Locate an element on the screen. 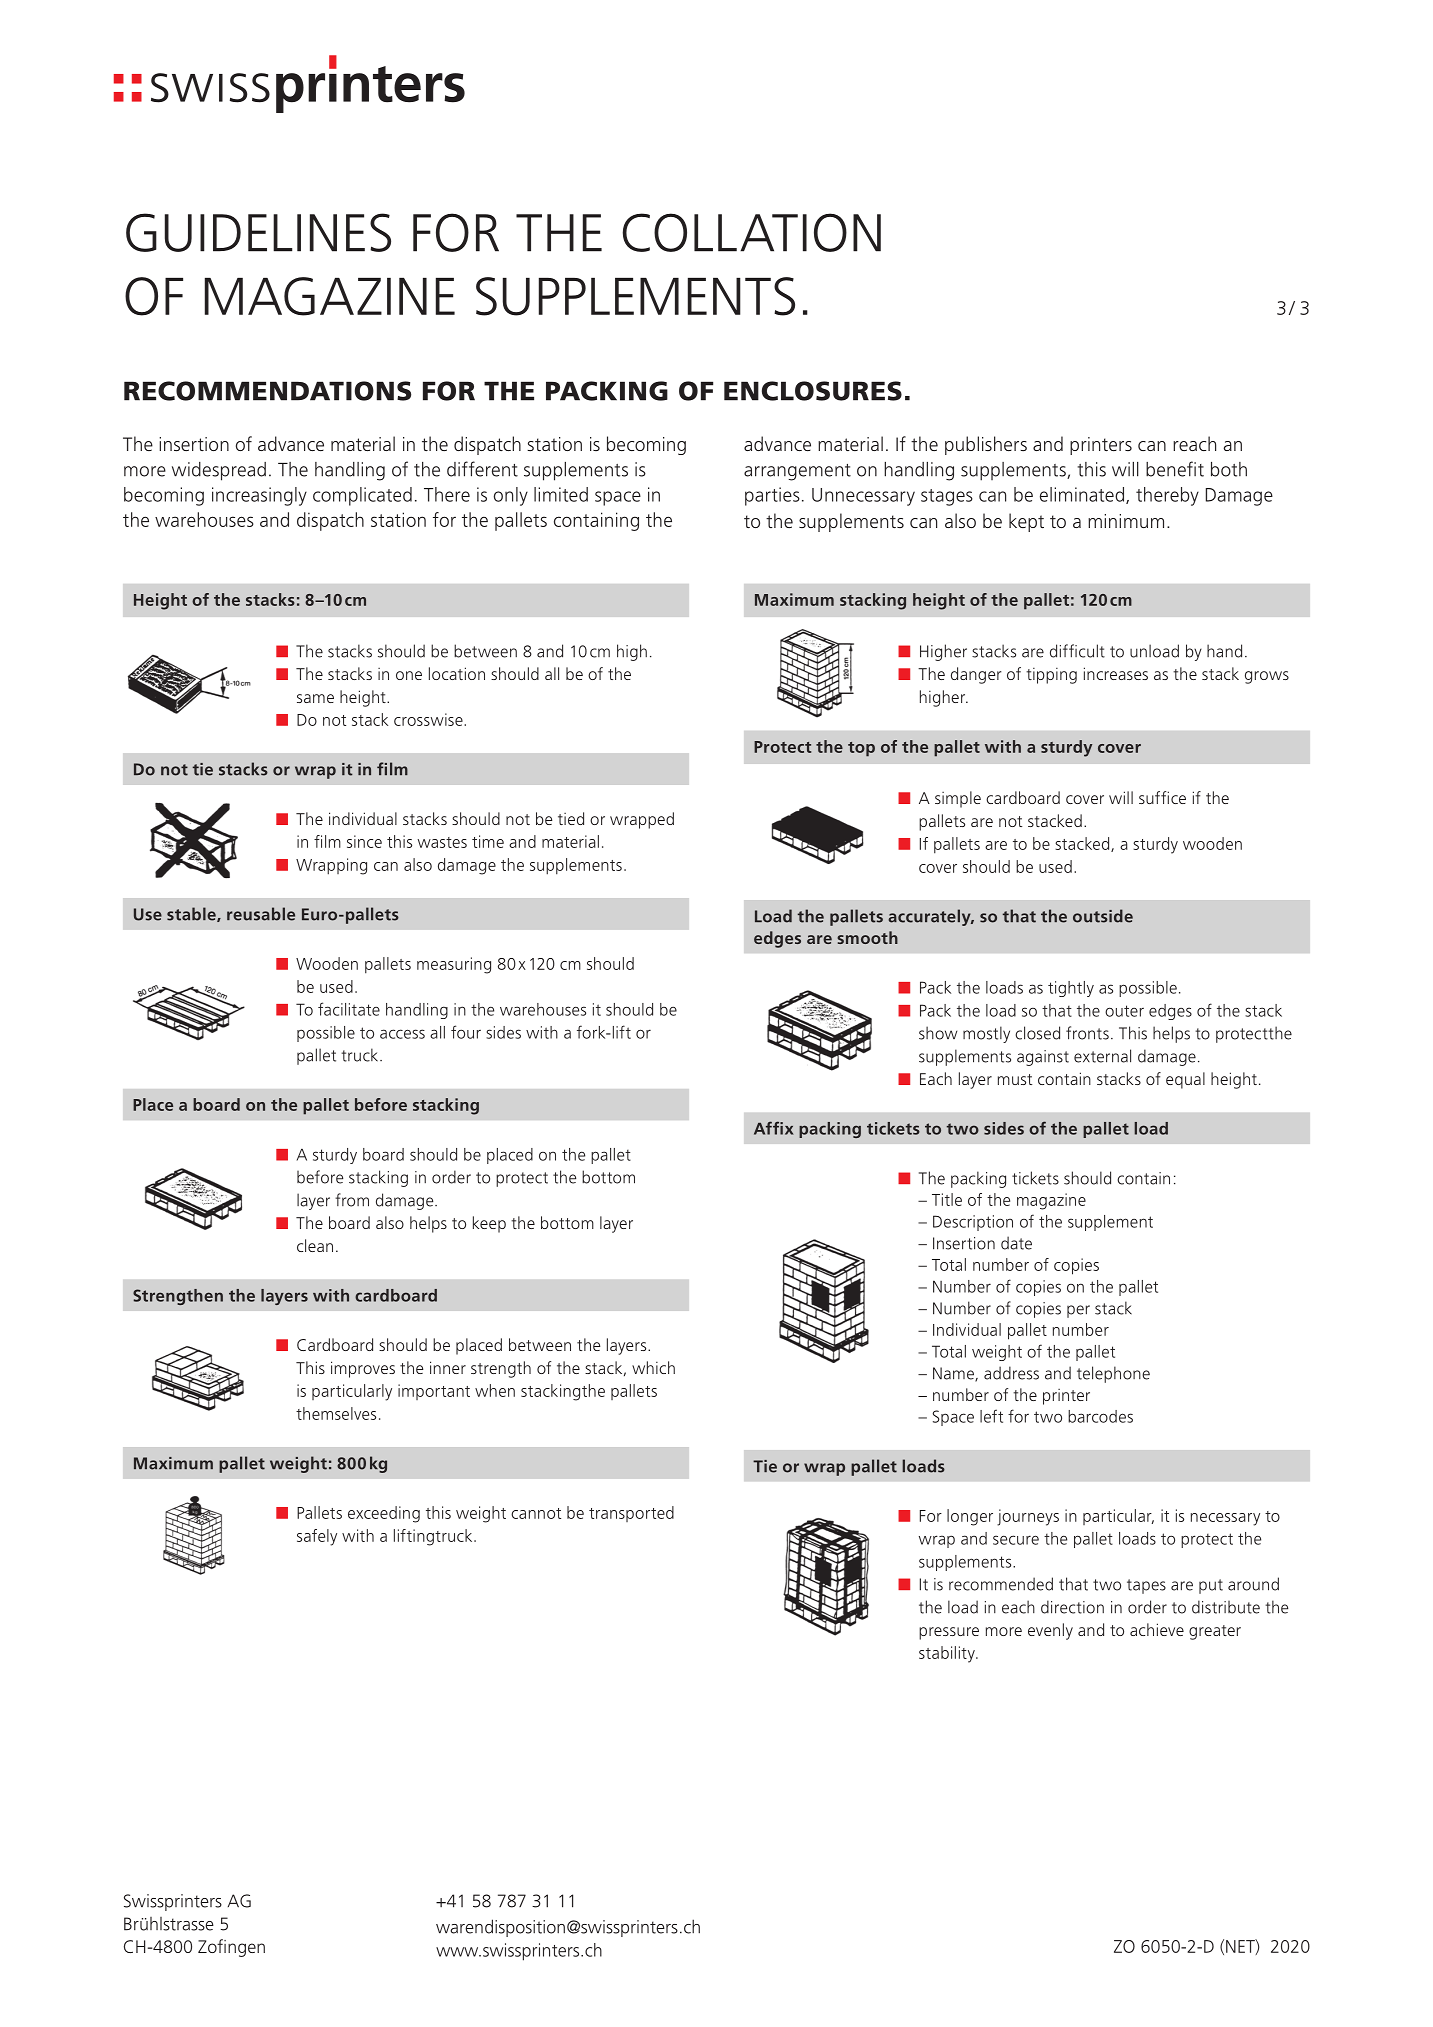 This screenshot has width=1433, height=2027. tied is located at coordinates (571, 818).
